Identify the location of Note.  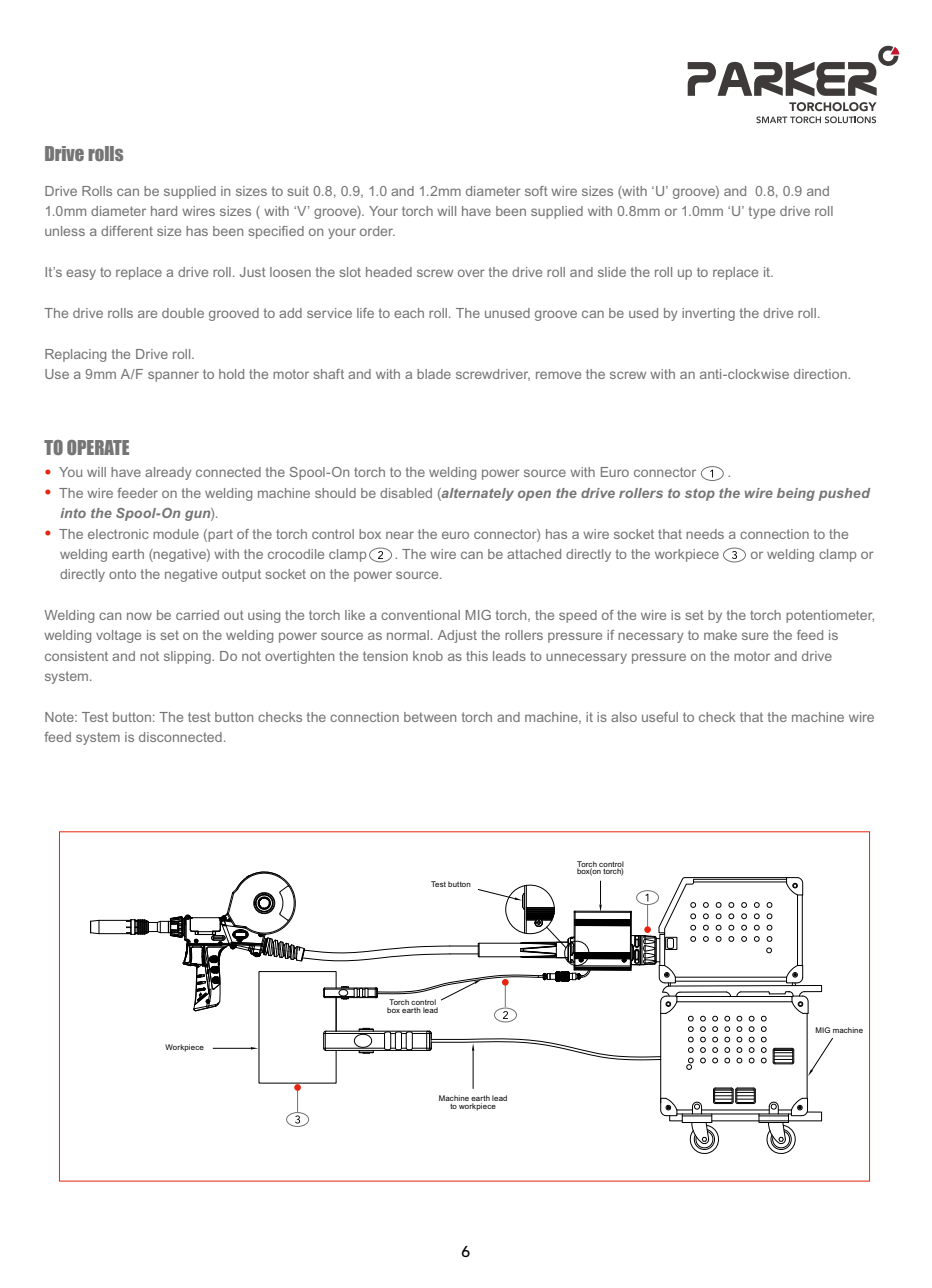
(60, 717).
